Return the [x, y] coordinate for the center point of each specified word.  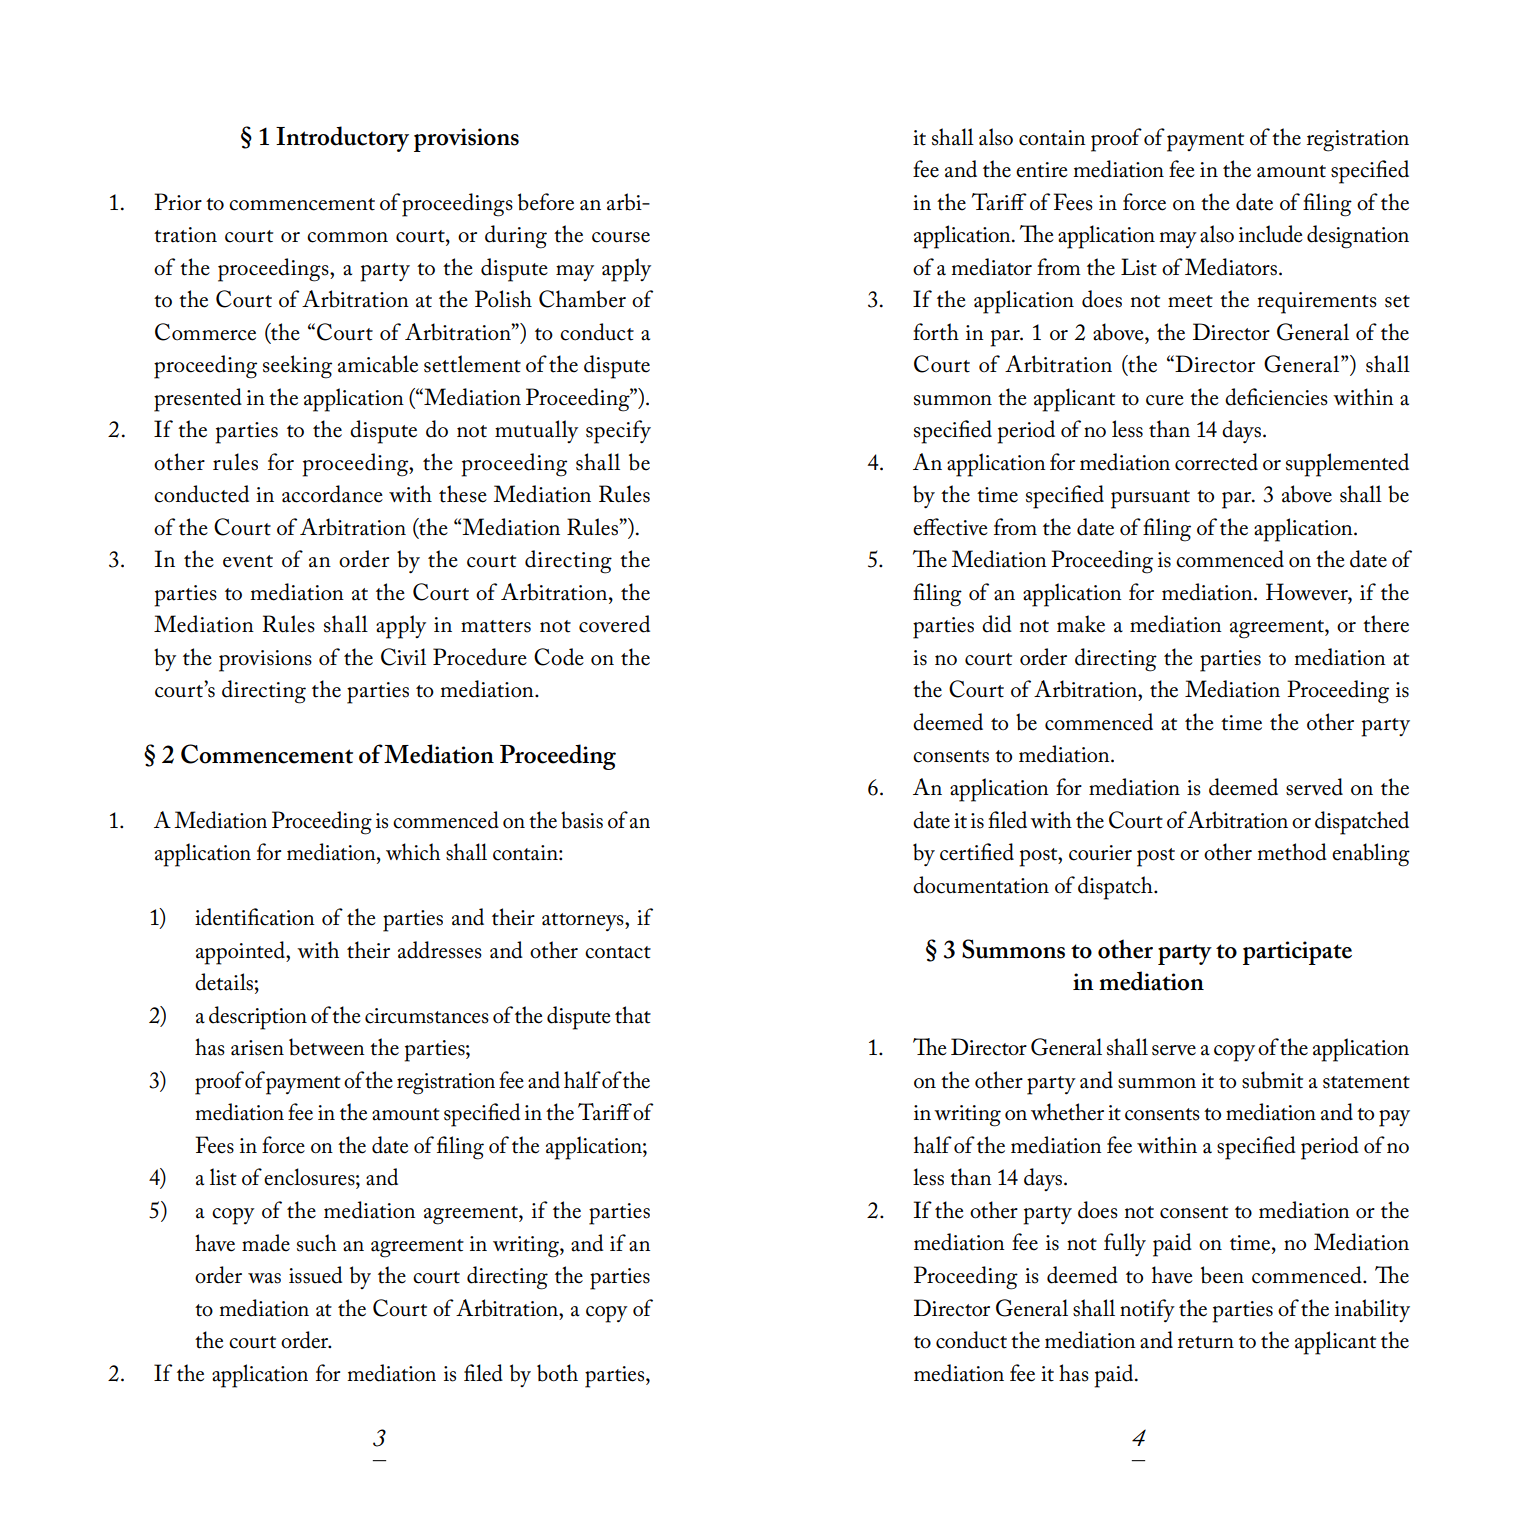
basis [582, 820]
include [1271, 234]
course [621, 237]
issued [315, 1275]
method [1292, 852]
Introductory [342, 139]
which [413, 852]
